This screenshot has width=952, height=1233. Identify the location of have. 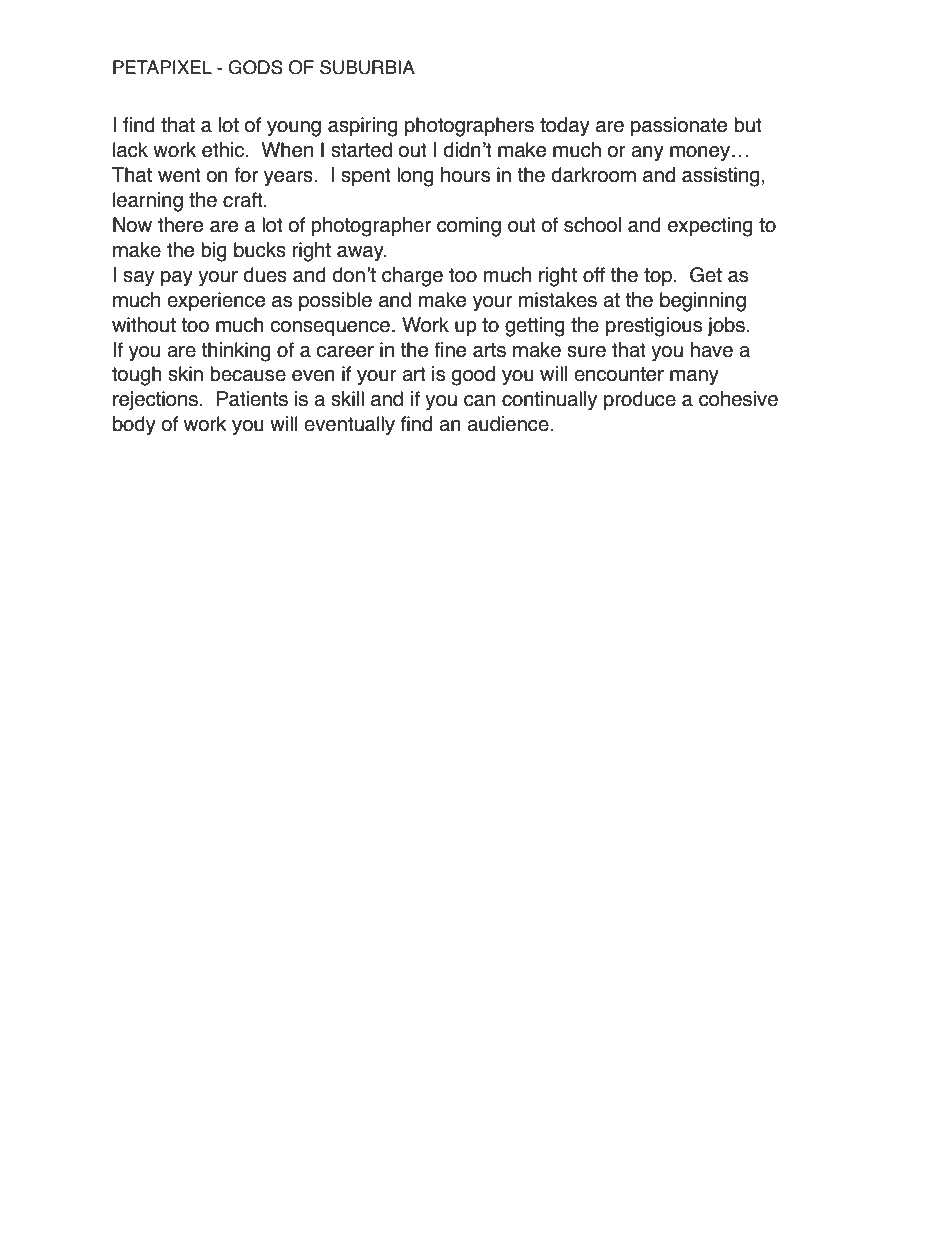
(712, 350).
